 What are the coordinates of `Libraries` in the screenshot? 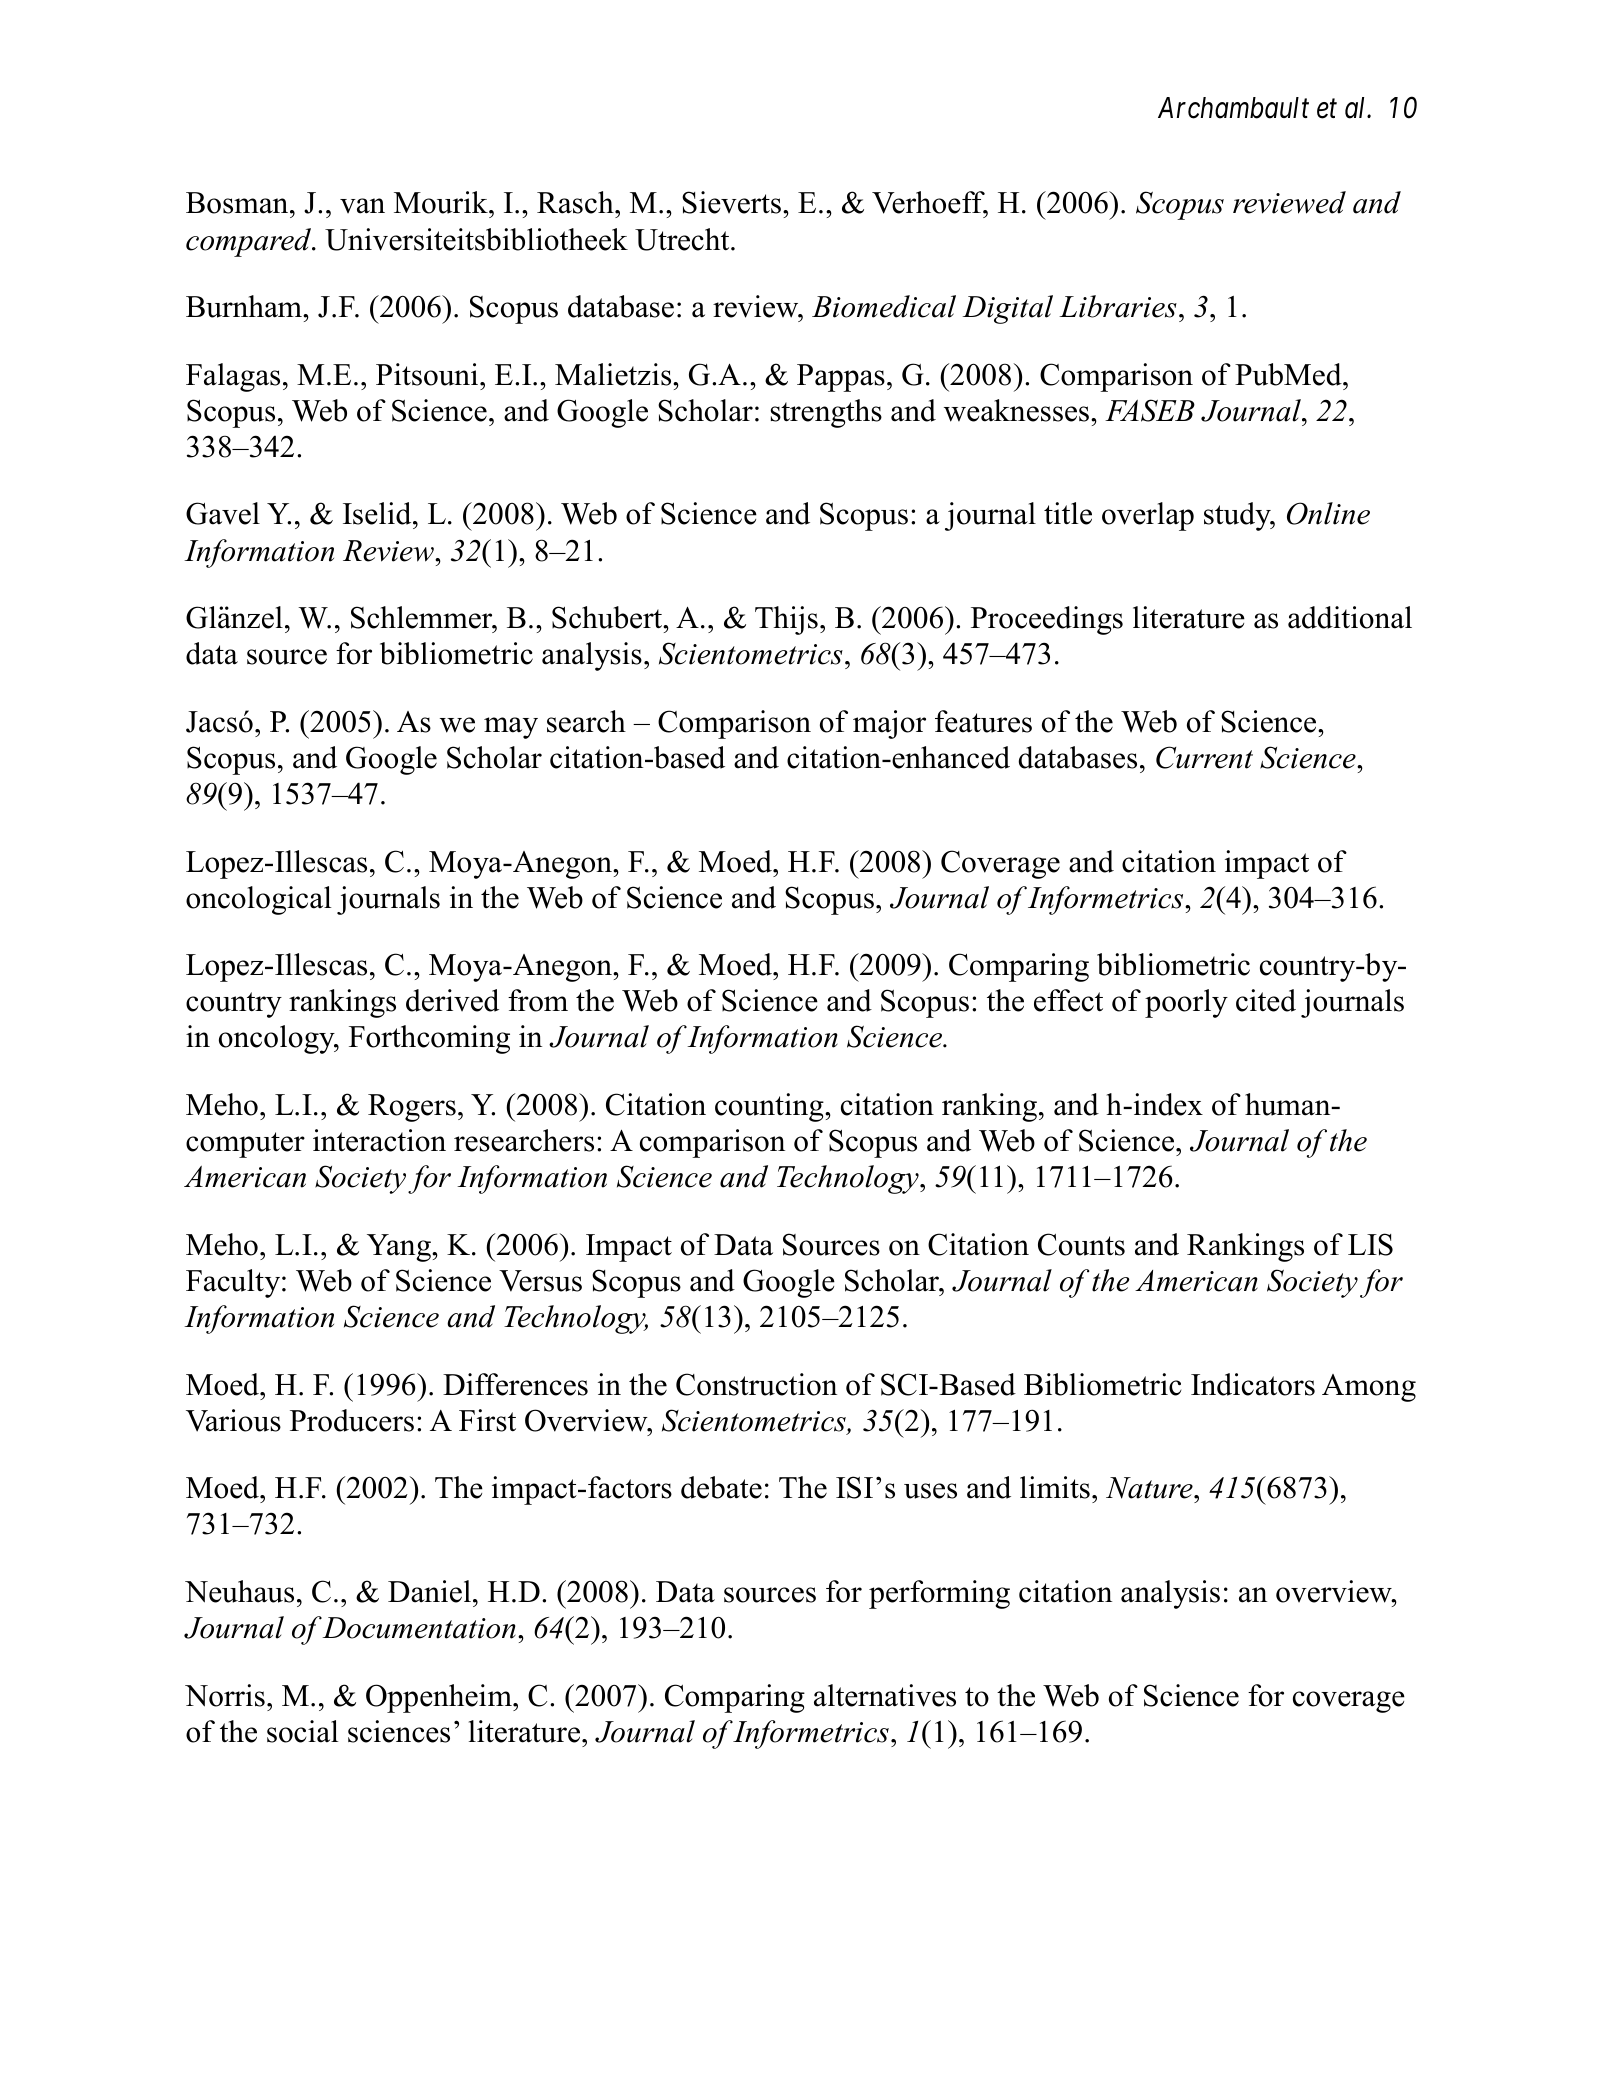 It's located at (1118, 306).
